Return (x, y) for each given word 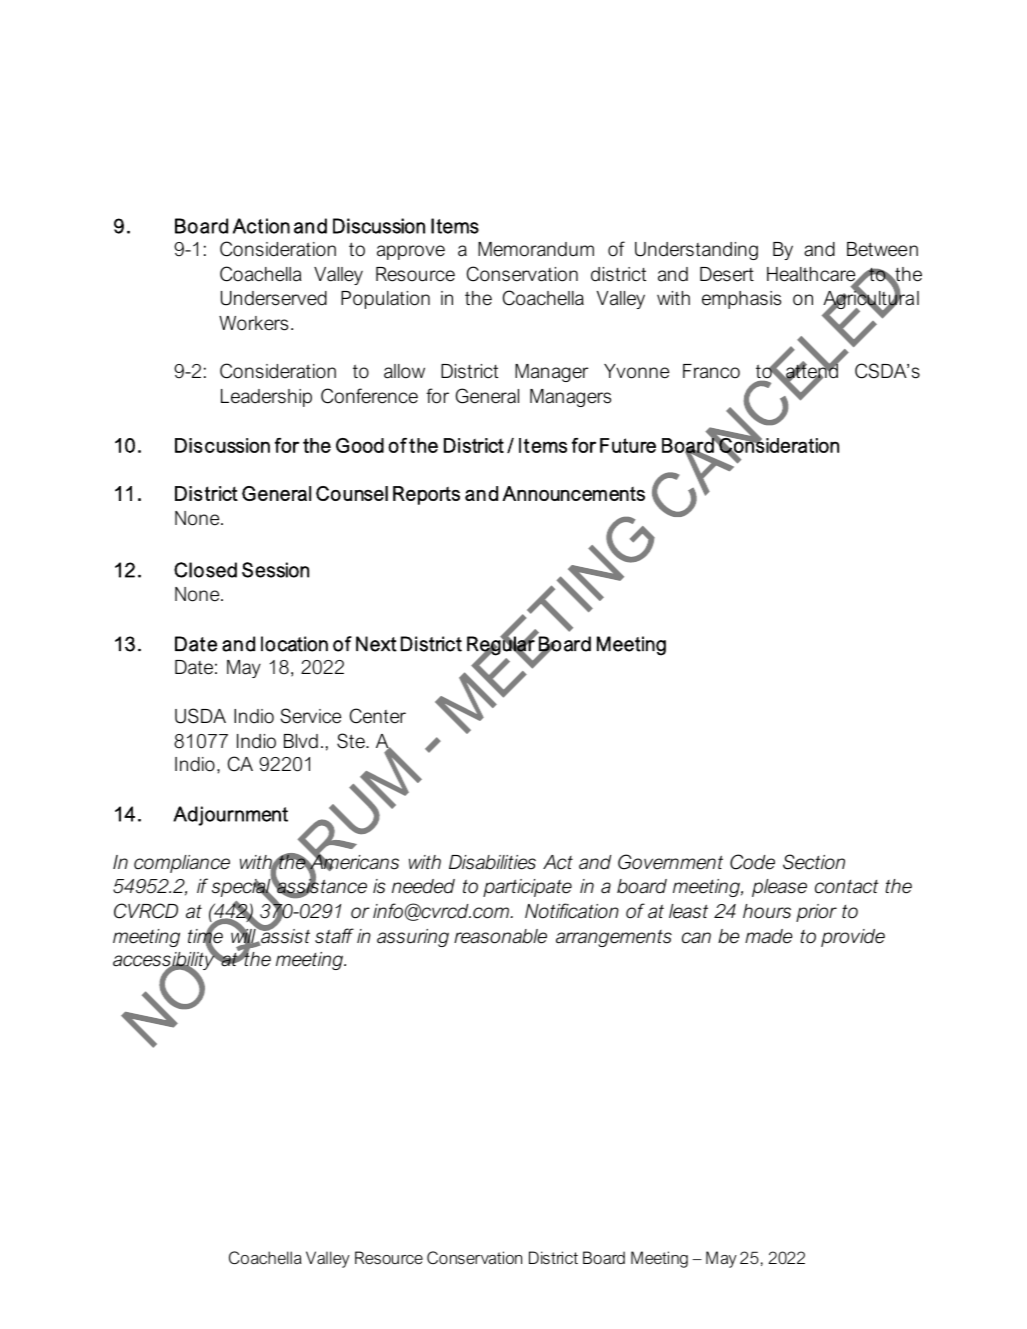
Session (275, 570)
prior (816, 913)
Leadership (266, 398)
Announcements (573, 493)
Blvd (301, 741)
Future (628, 445)
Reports (426, 495)
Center (378, 716)
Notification (572, 911)
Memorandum (536, 249)
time (205, 936)
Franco (711, 371)
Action (261, 226)
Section (814, 862)
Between (882, 249)
